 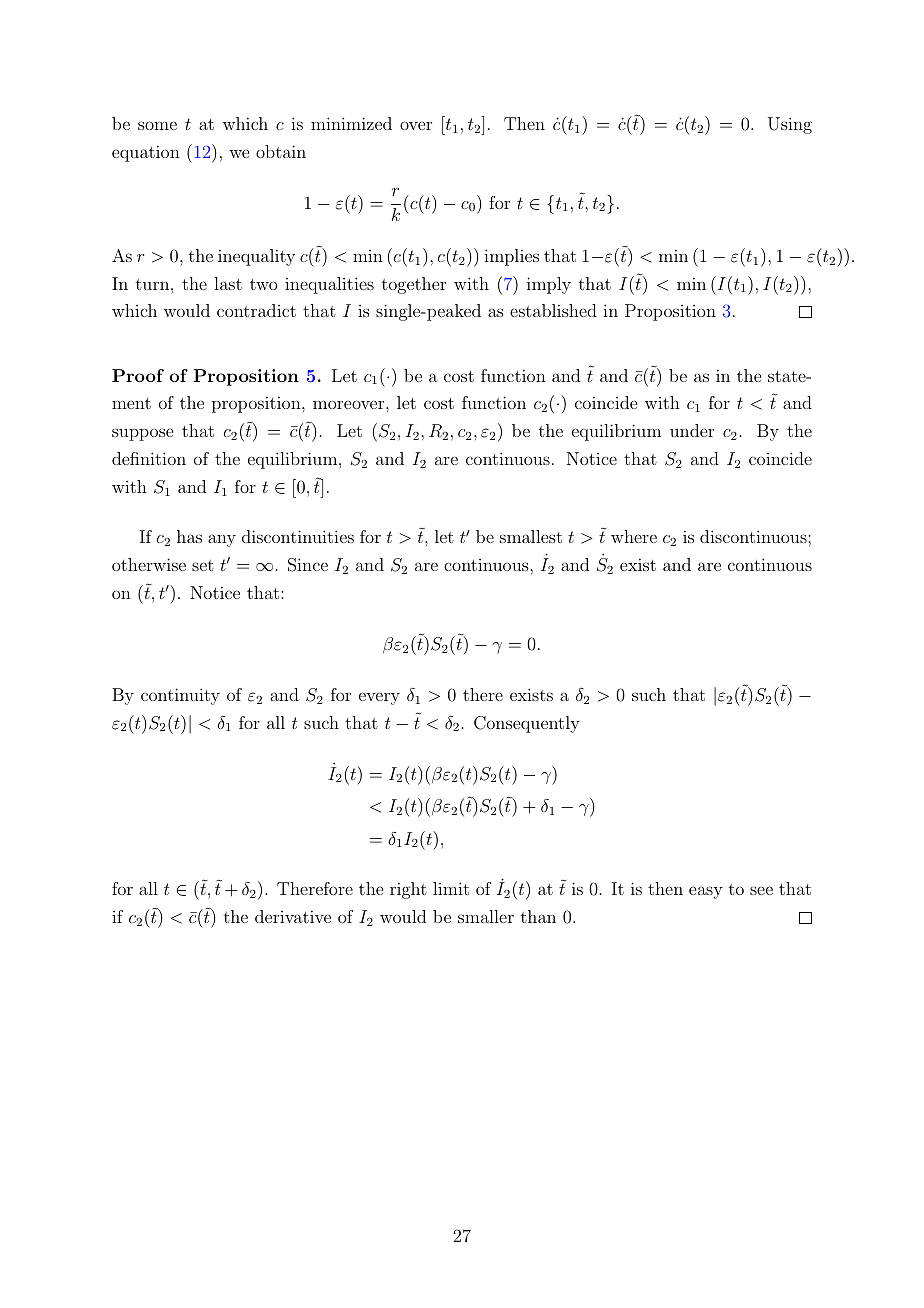 What do you see at coordinates (281, 151) in the page?
I see `obtain` at bounding box center [281, 151].
